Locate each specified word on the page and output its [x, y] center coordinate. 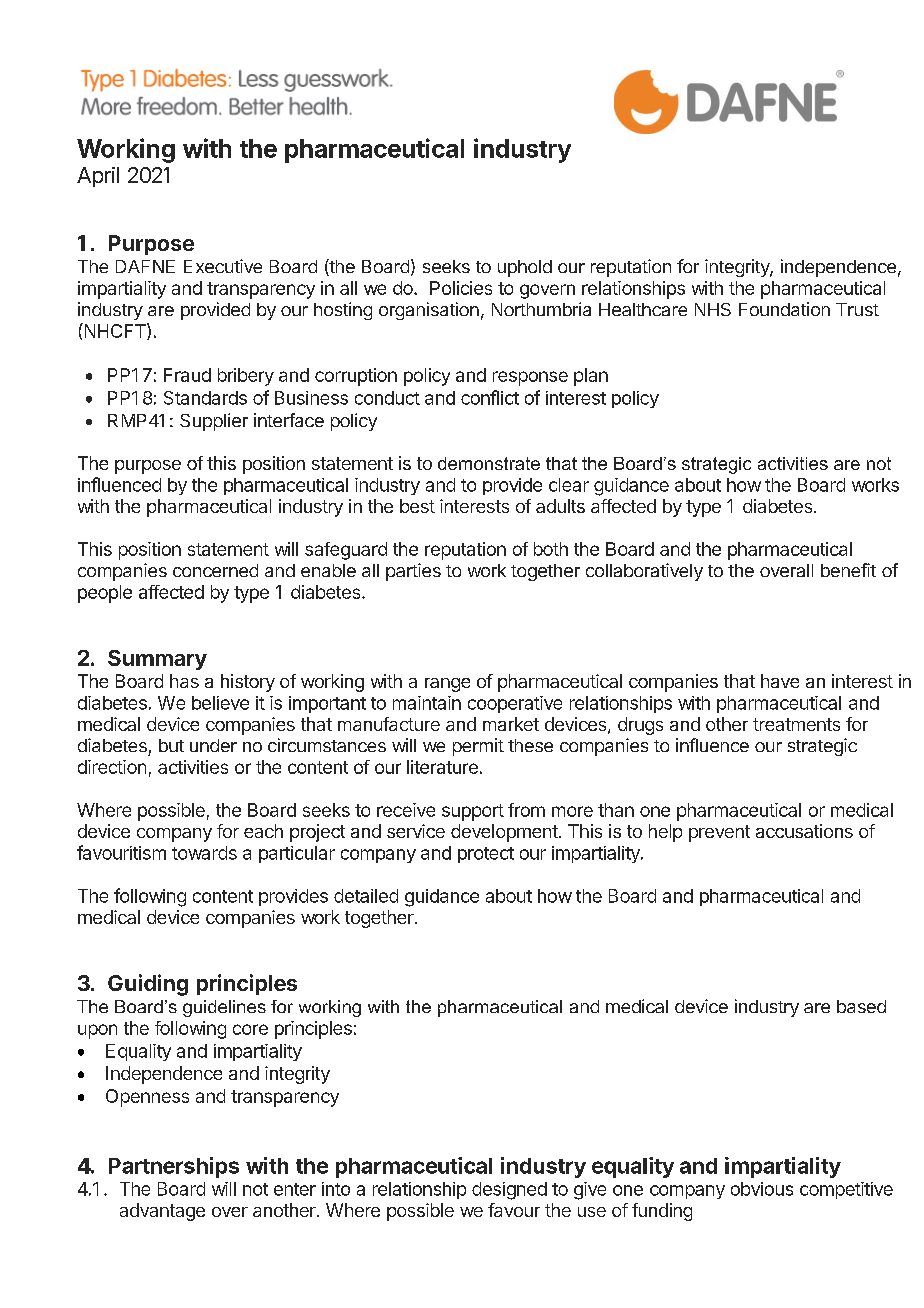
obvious [762, 1189]
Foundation [784, 309]
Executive [223, 266]
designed [509, 1191]
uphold [525, 268]
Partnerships [174, 1167]
